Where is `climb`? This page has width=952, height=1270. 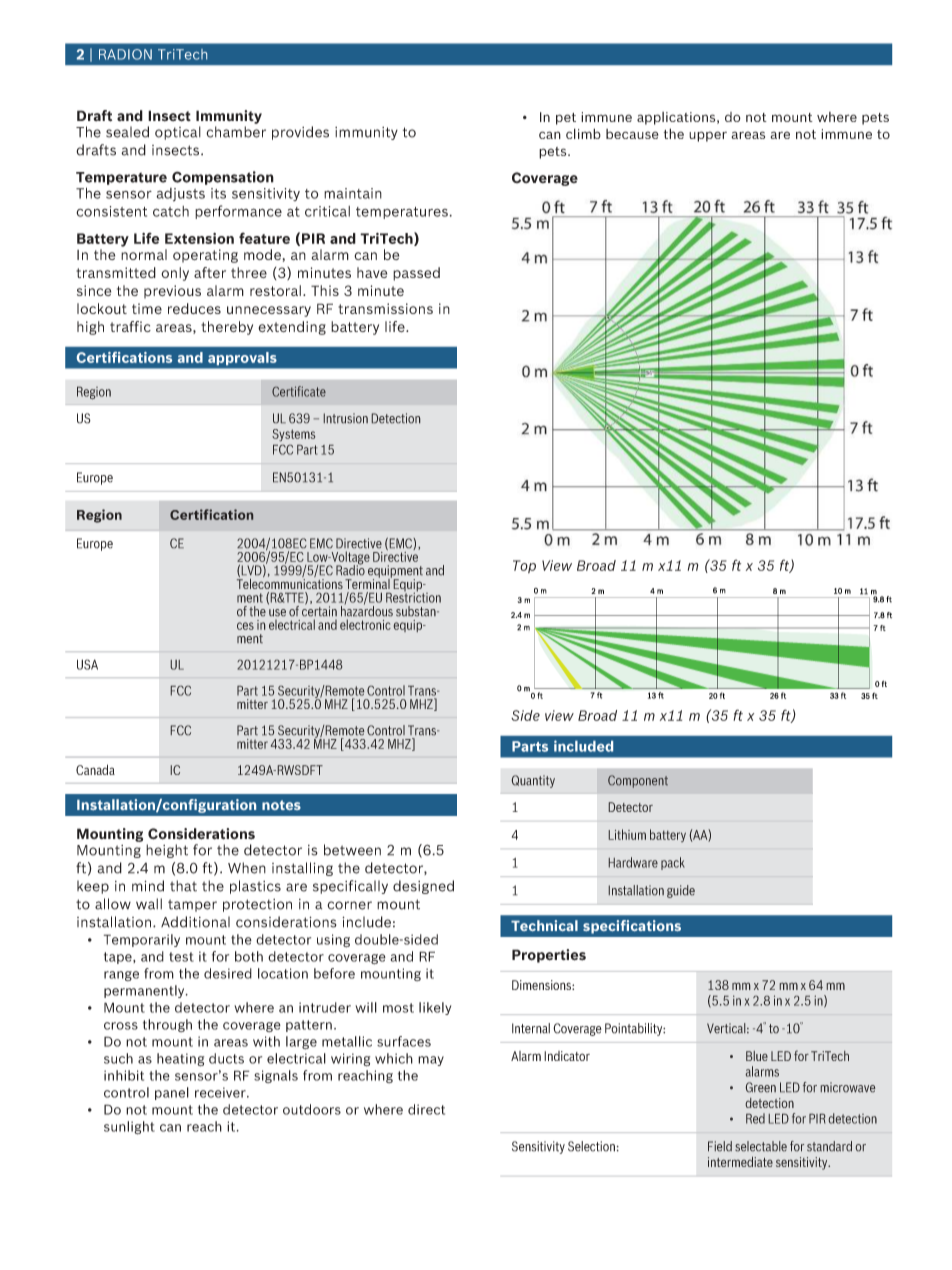
climb is located at coordinates (583, 133).
